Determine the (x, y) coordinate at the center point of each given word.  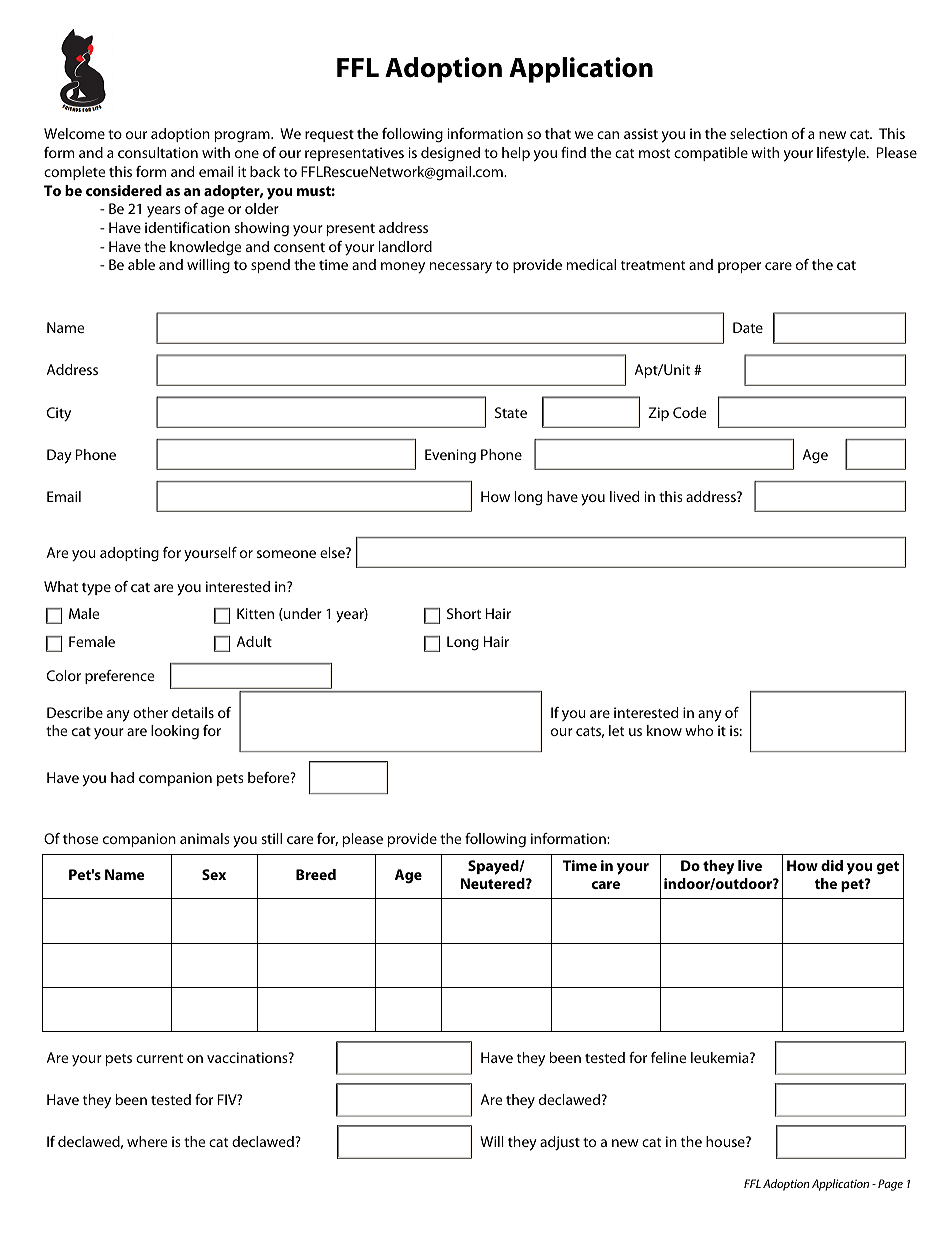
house (726, 1141)
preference (119, 677)
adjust (560, 1143)
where (147, 1141)
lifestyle (842, 154)
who (699, 730)
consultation (158, 152)
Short (464, 613)
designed (450, 154)
